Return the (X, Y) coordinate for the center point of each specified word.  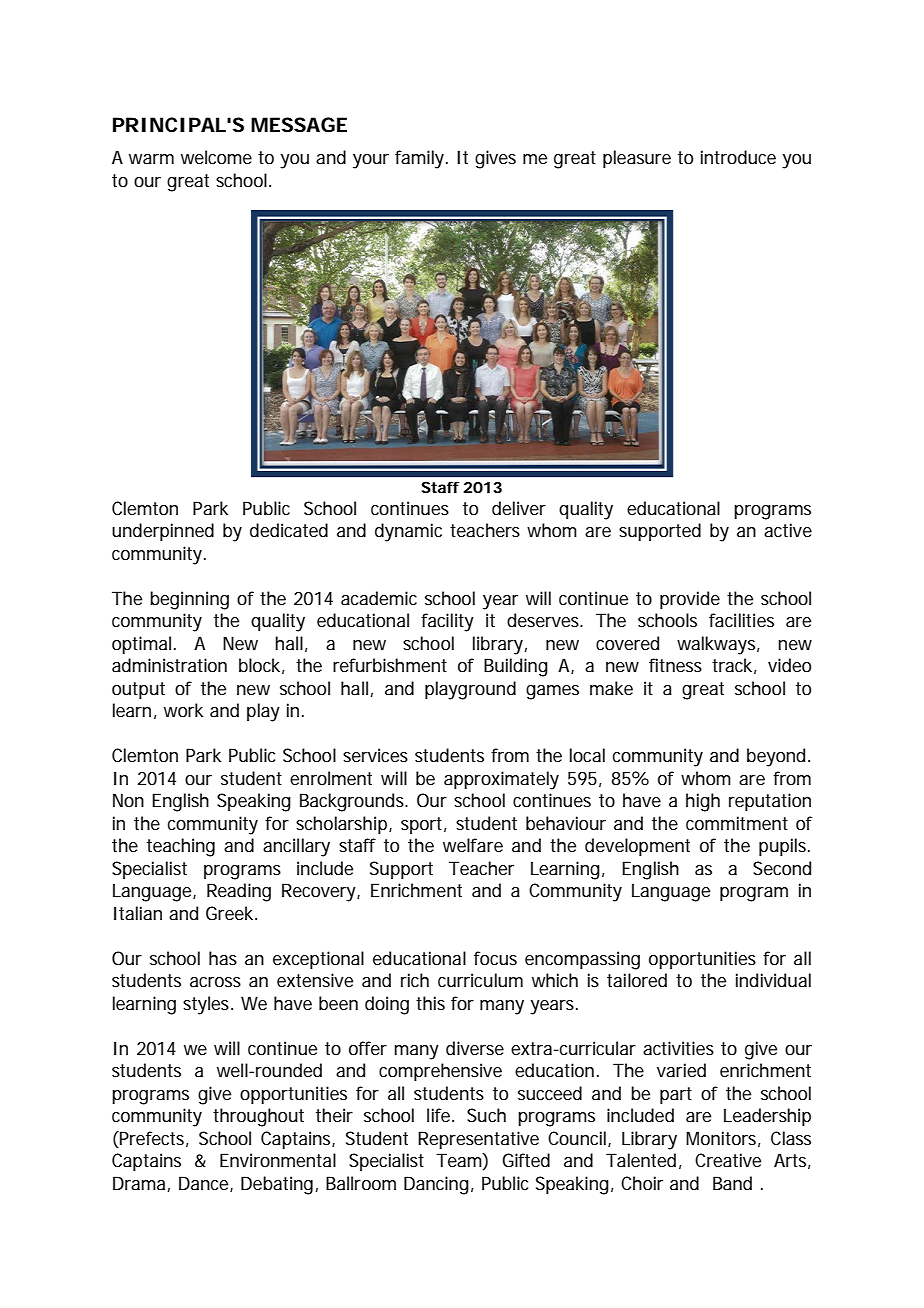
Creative (728, 1160)
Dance (205, 1184)
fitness (675, 665)
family (421, 159)
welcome (216, 157)
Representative (478, 1140)
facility (447, 622)
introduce (738, 157)
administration (169, 665)
